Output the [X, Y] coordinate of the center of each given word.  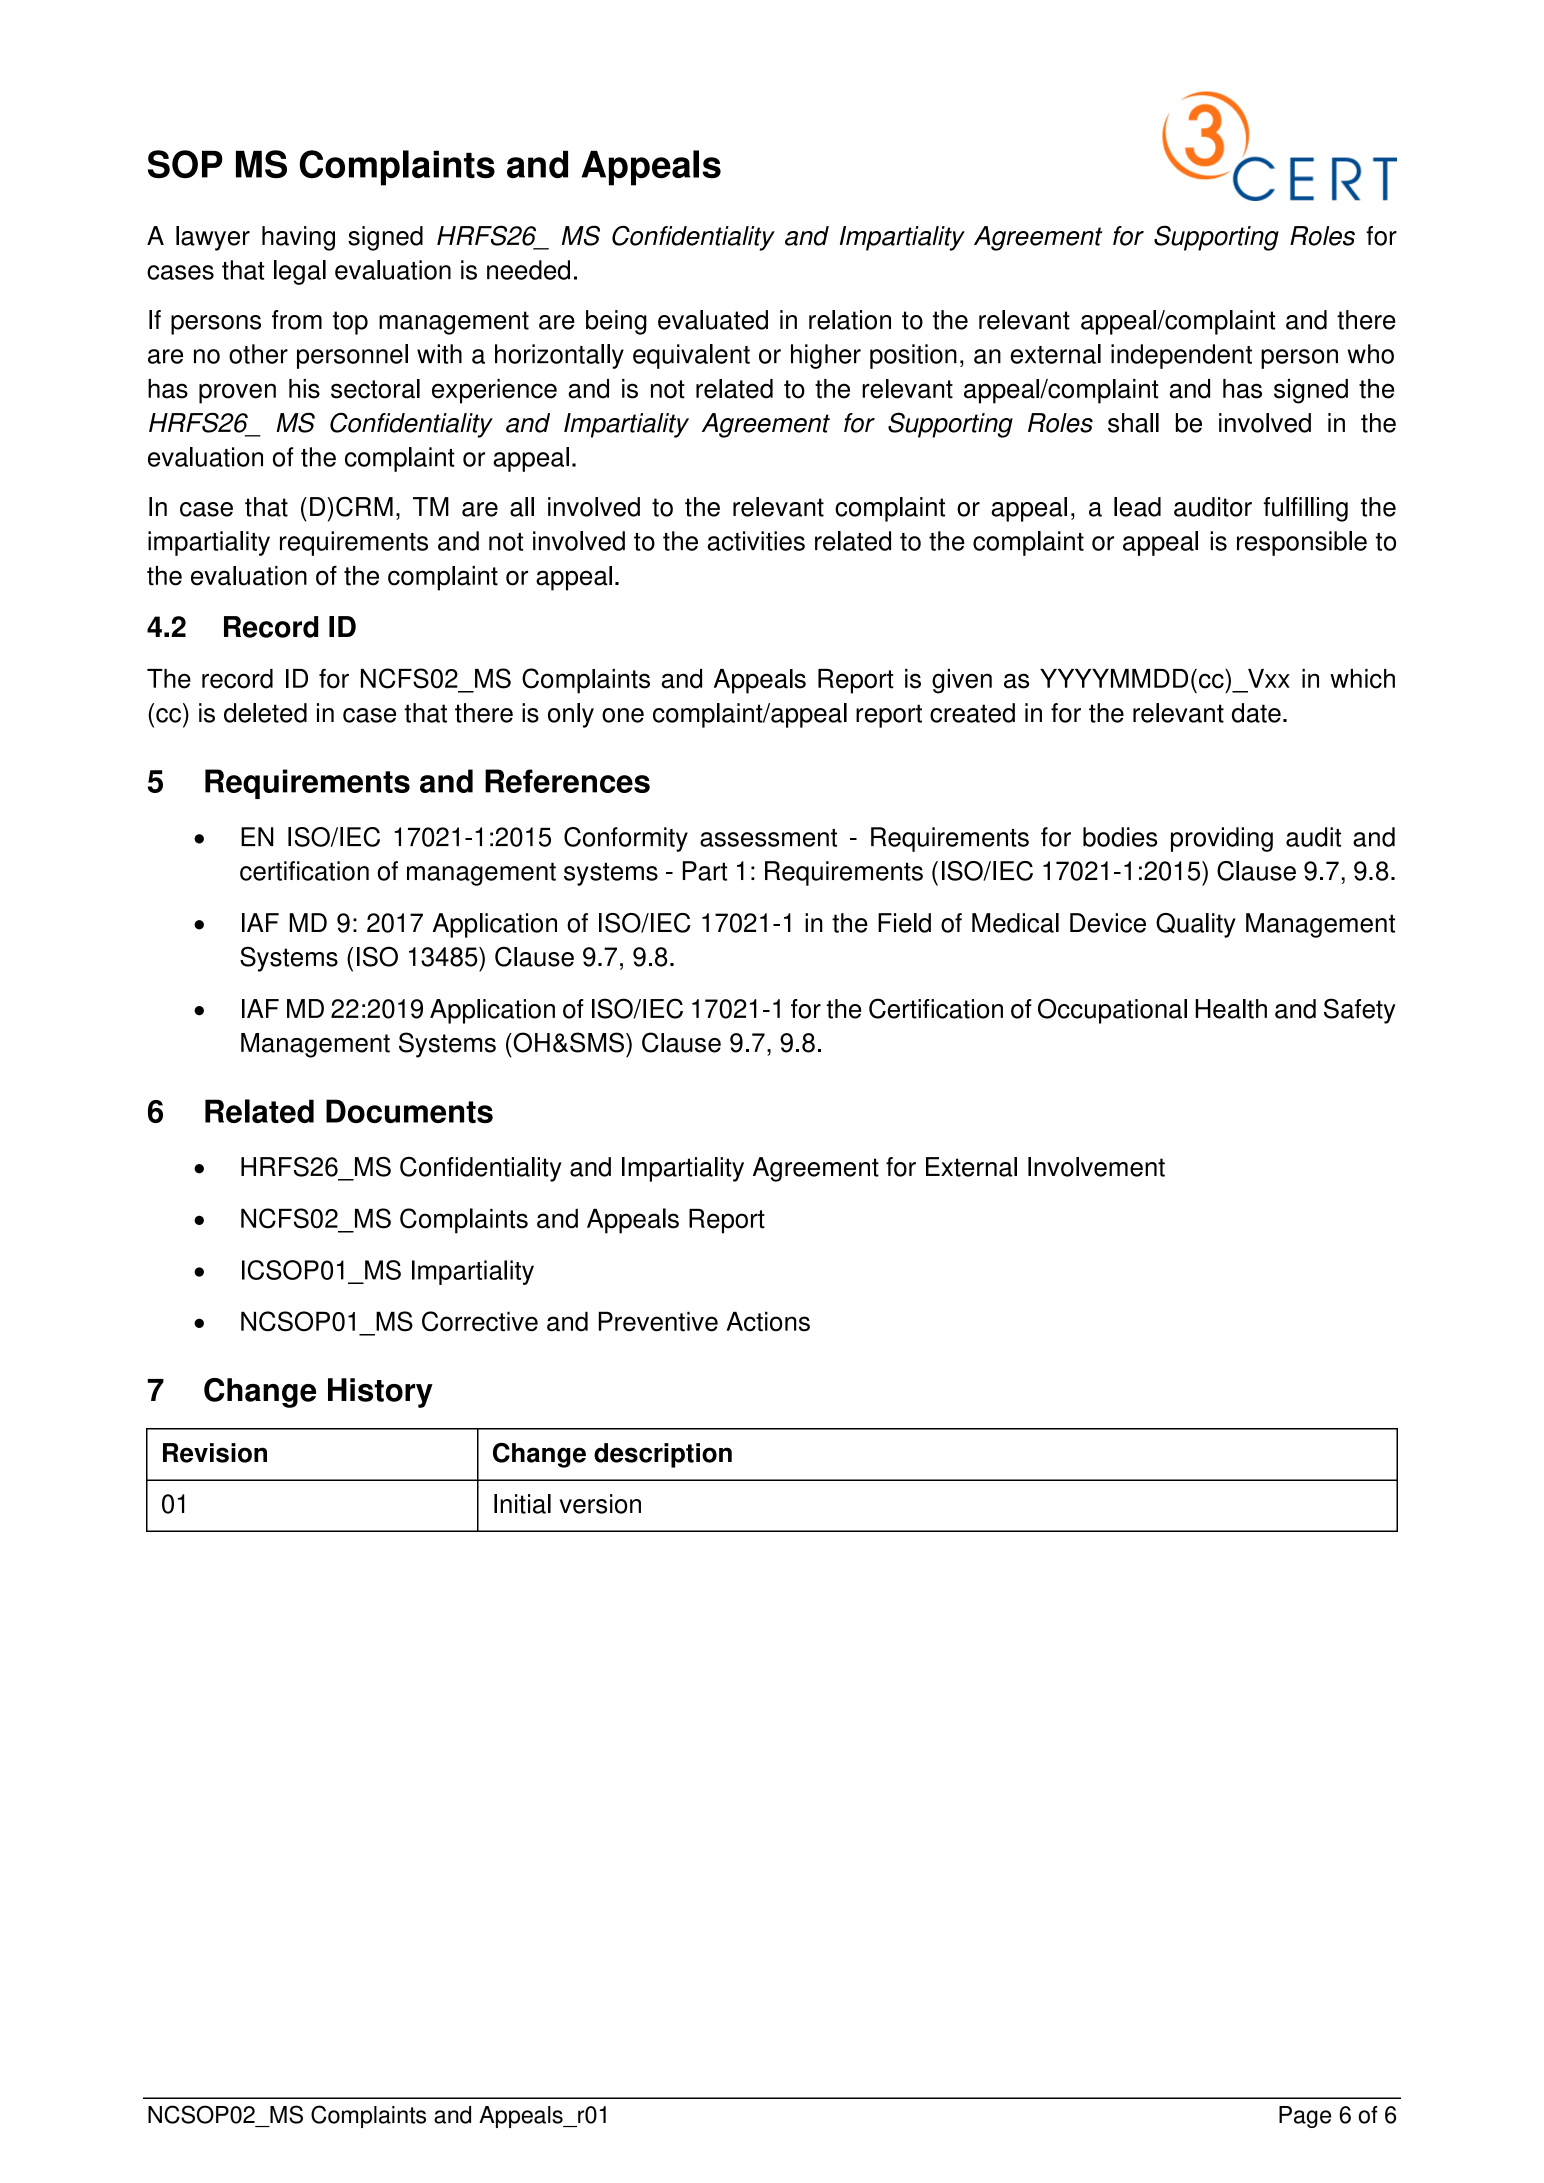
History [380, 1393]
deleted [265, 713]
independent [1181, 356]
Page [1305, 2117]
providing [1222, 839]
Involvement [1096, 1167]
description [663, 1455]
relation [850, 320]
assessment [768, 838]
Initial [522, 1504]
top [350, 323]
